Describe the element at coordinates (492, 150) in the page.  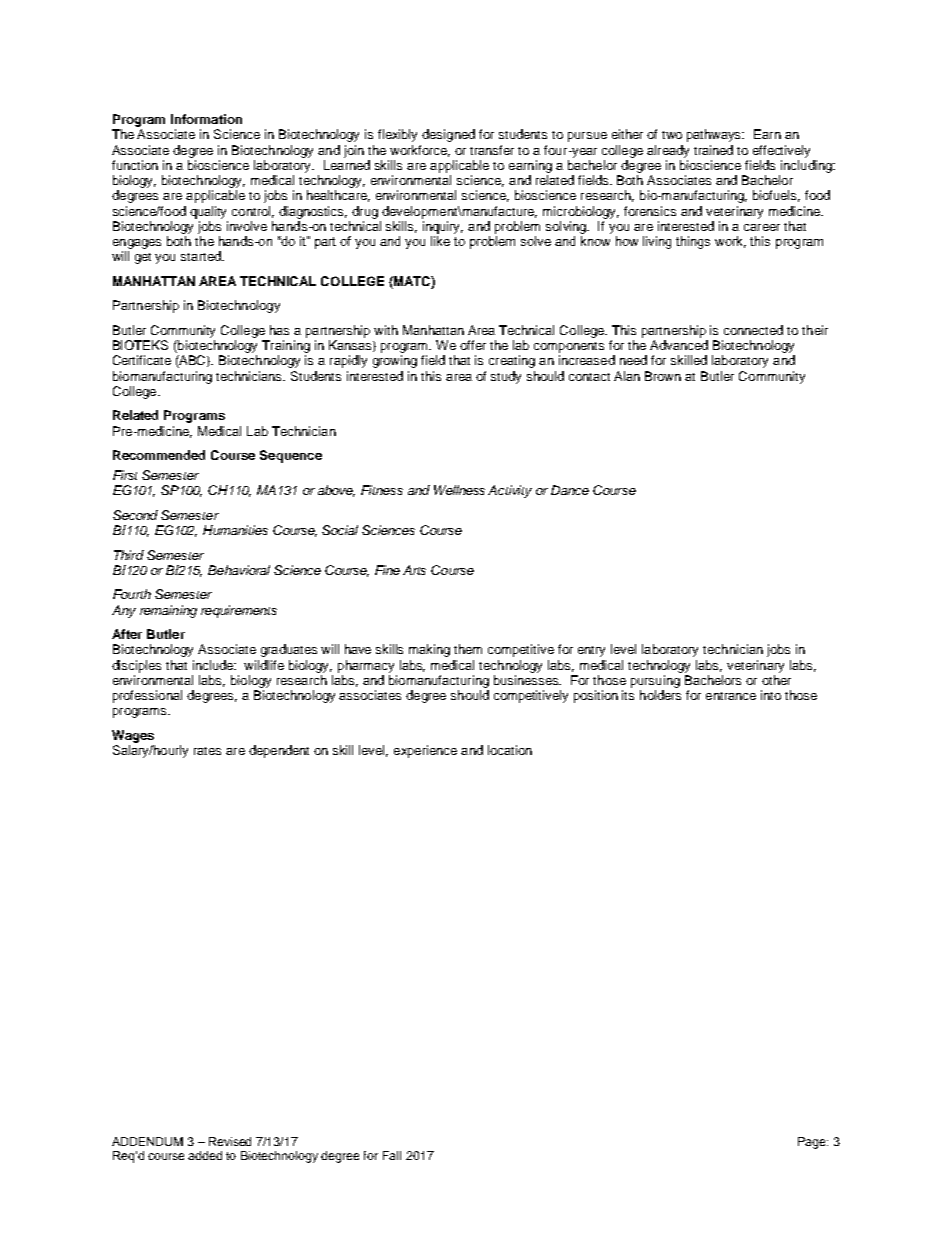
I see `transfer` at that location.
